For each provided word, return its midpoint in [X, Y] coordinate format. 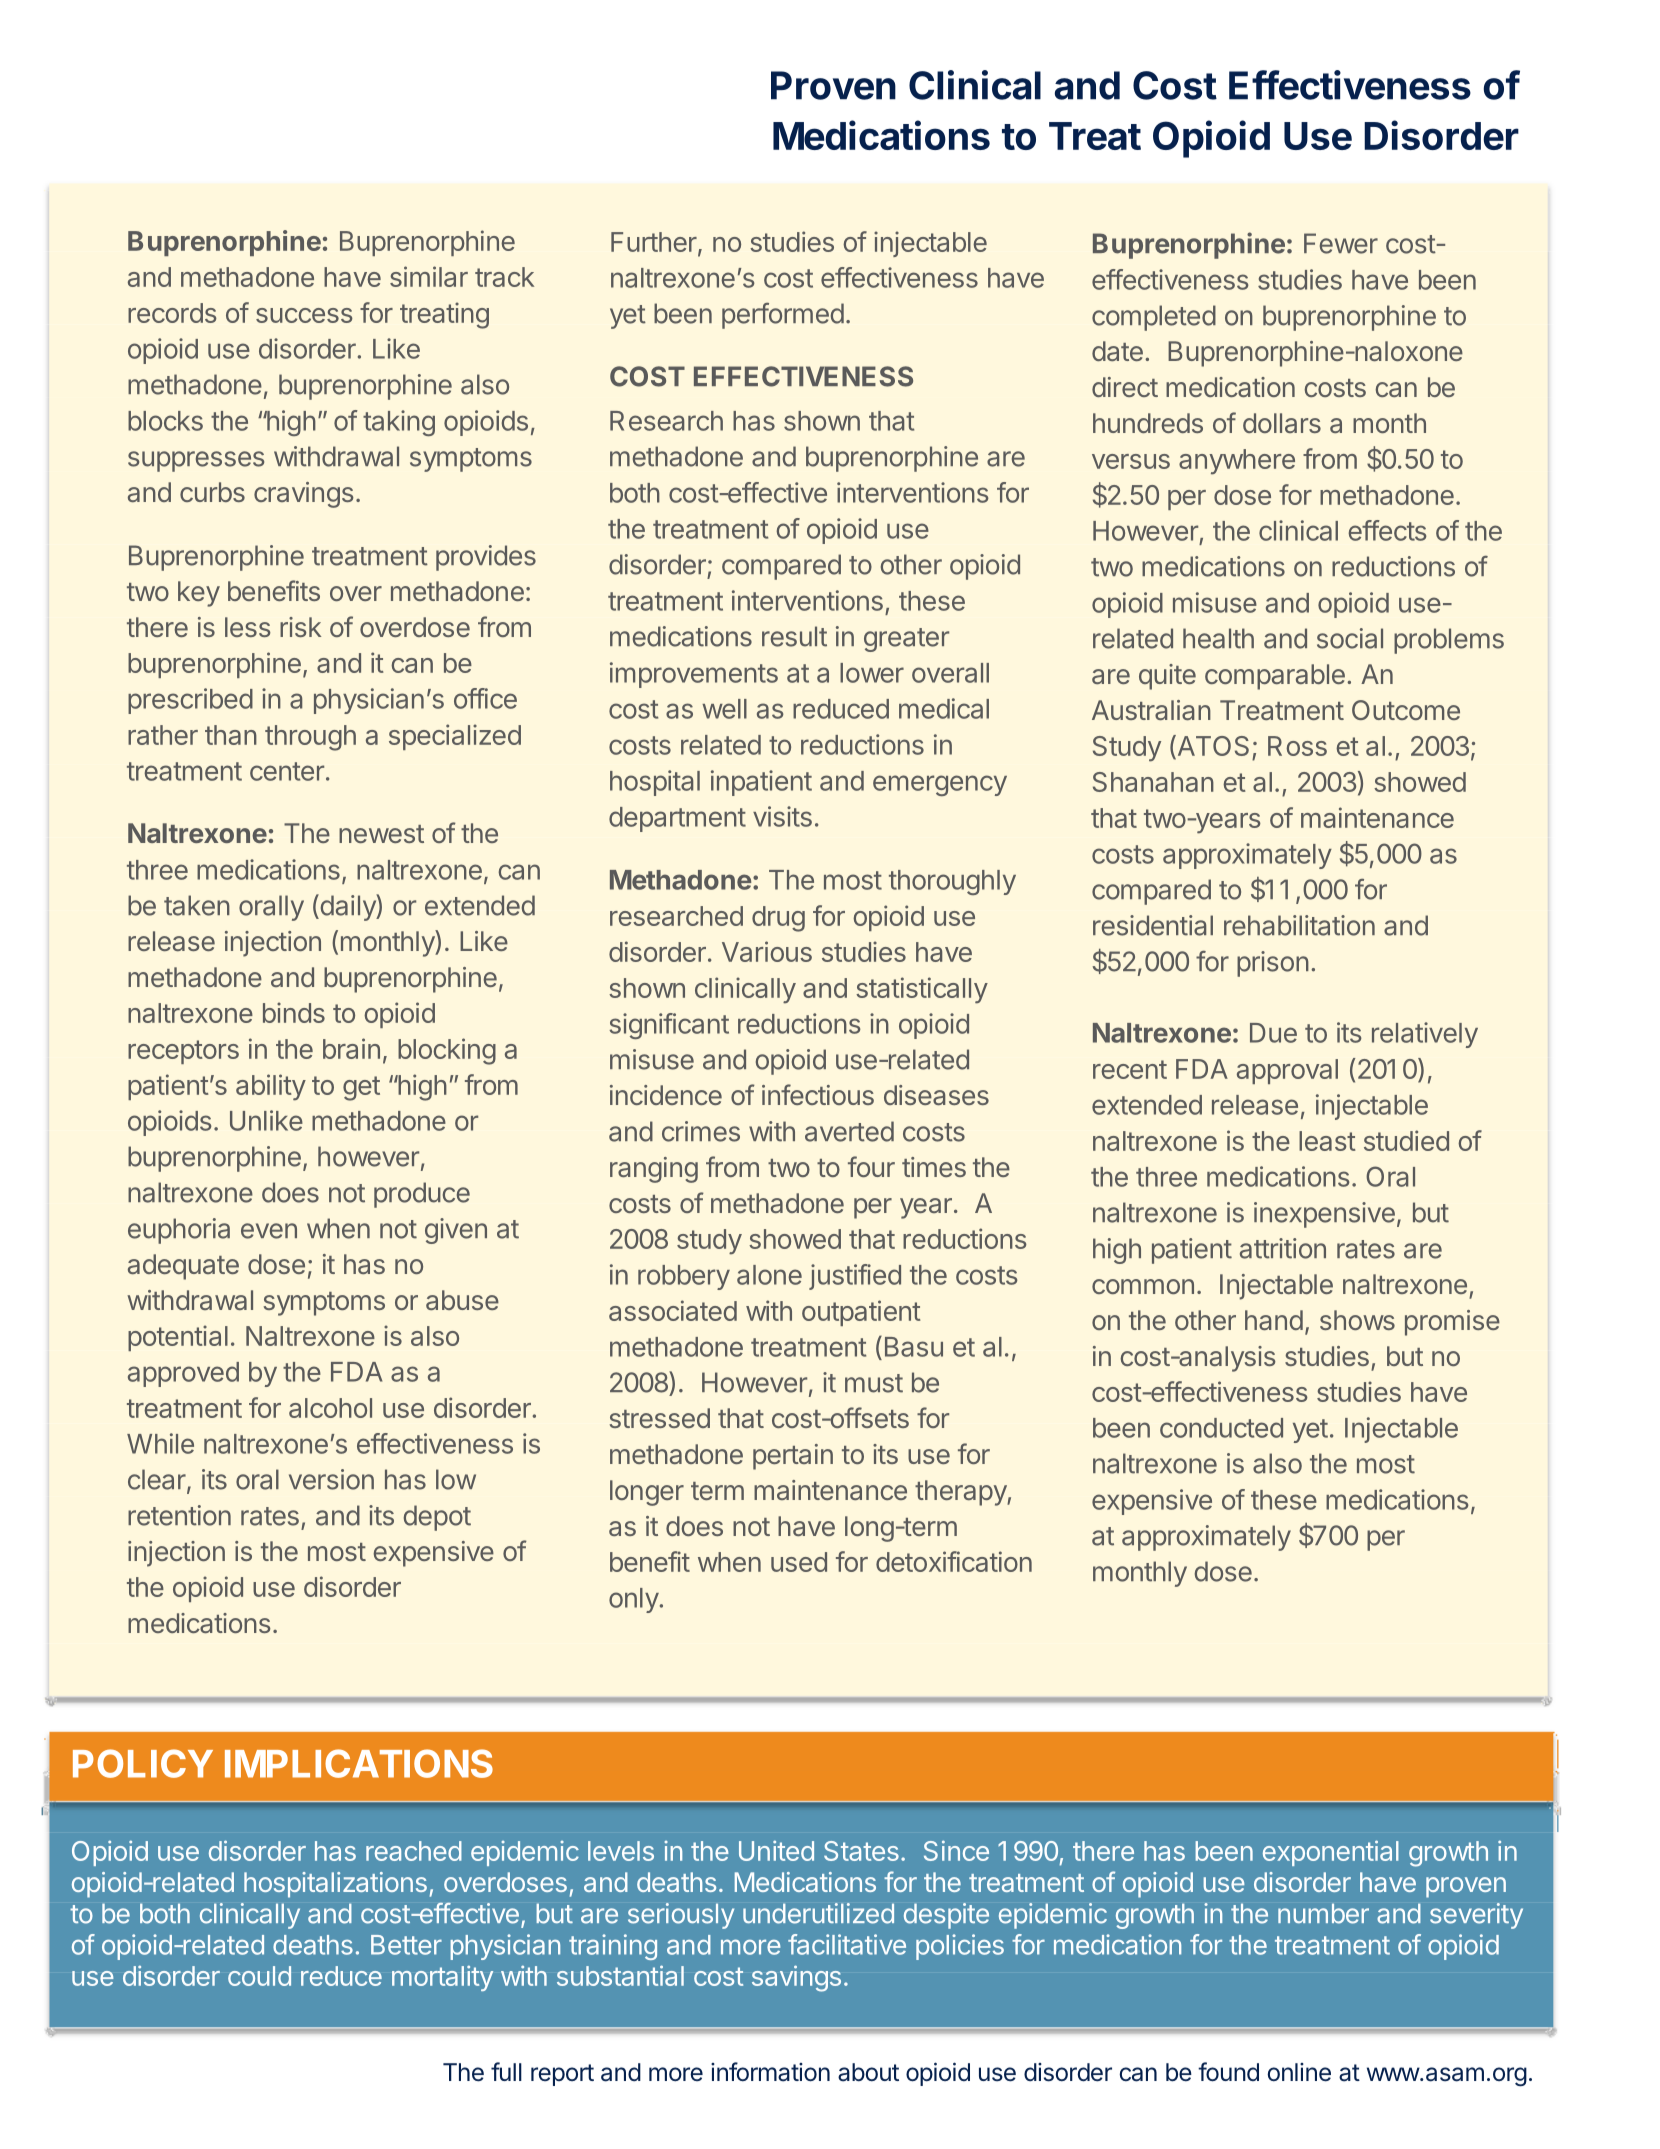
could [259, 1976]
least [1327, 1141]
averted [849, 1131]
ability [271, 1087]
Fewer [1341, 243]
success [304, 315]
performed [783, 316]
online [1299, 2072]
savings [796, 1978]
